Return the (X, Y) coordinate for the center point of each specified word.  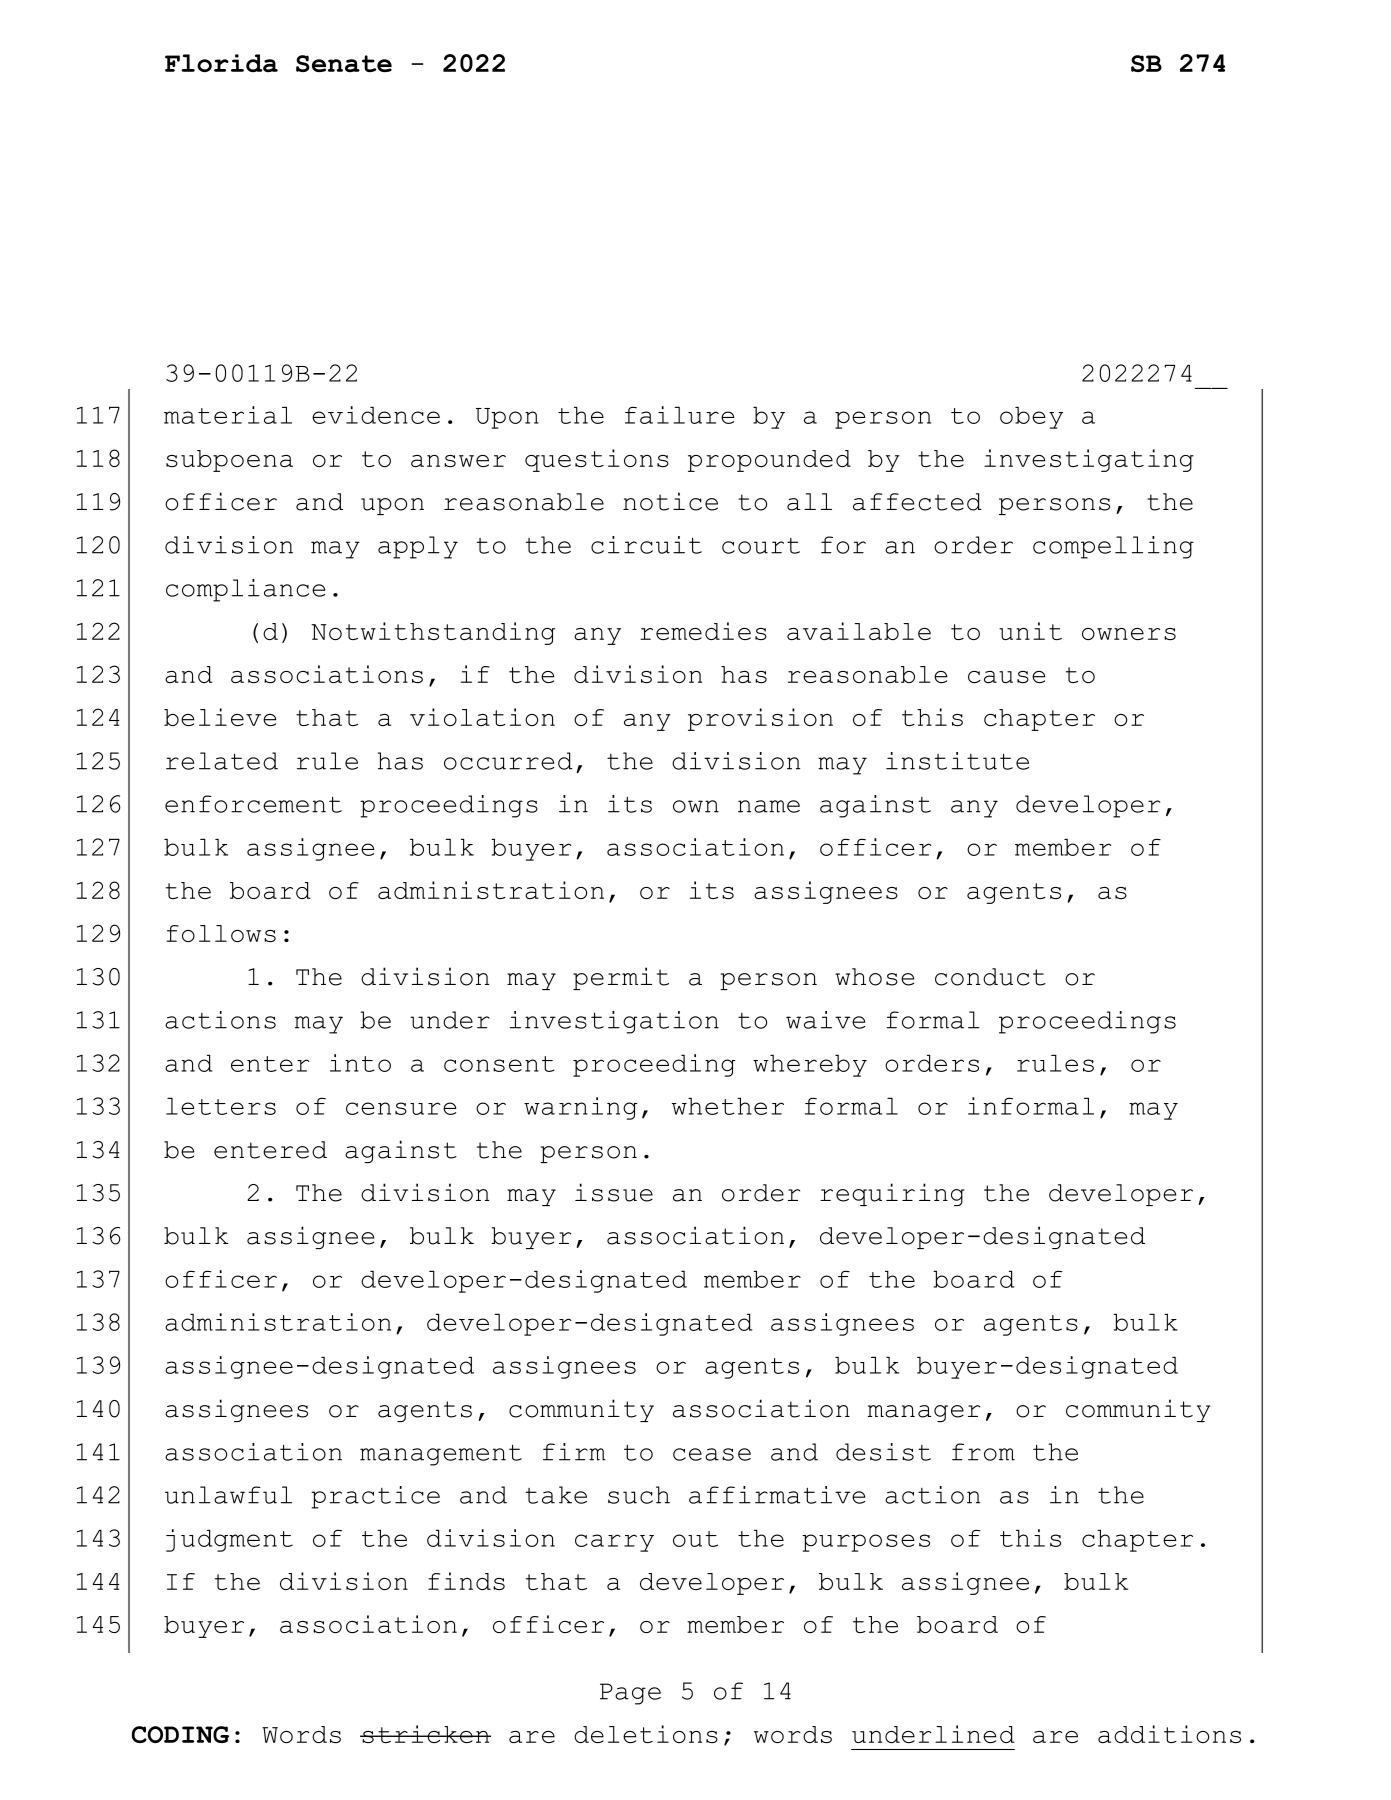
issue (614, 1192)
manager (924, 1413)
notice (670, 501)
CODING (180, 1734)
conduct (990, 977)
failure (680, 415)
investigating (1089, 460)
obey (1031, 417)
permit (621, 978)
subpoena (229, 461)
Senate (344, 63)
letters (221, 1106)
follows (221, 933)
